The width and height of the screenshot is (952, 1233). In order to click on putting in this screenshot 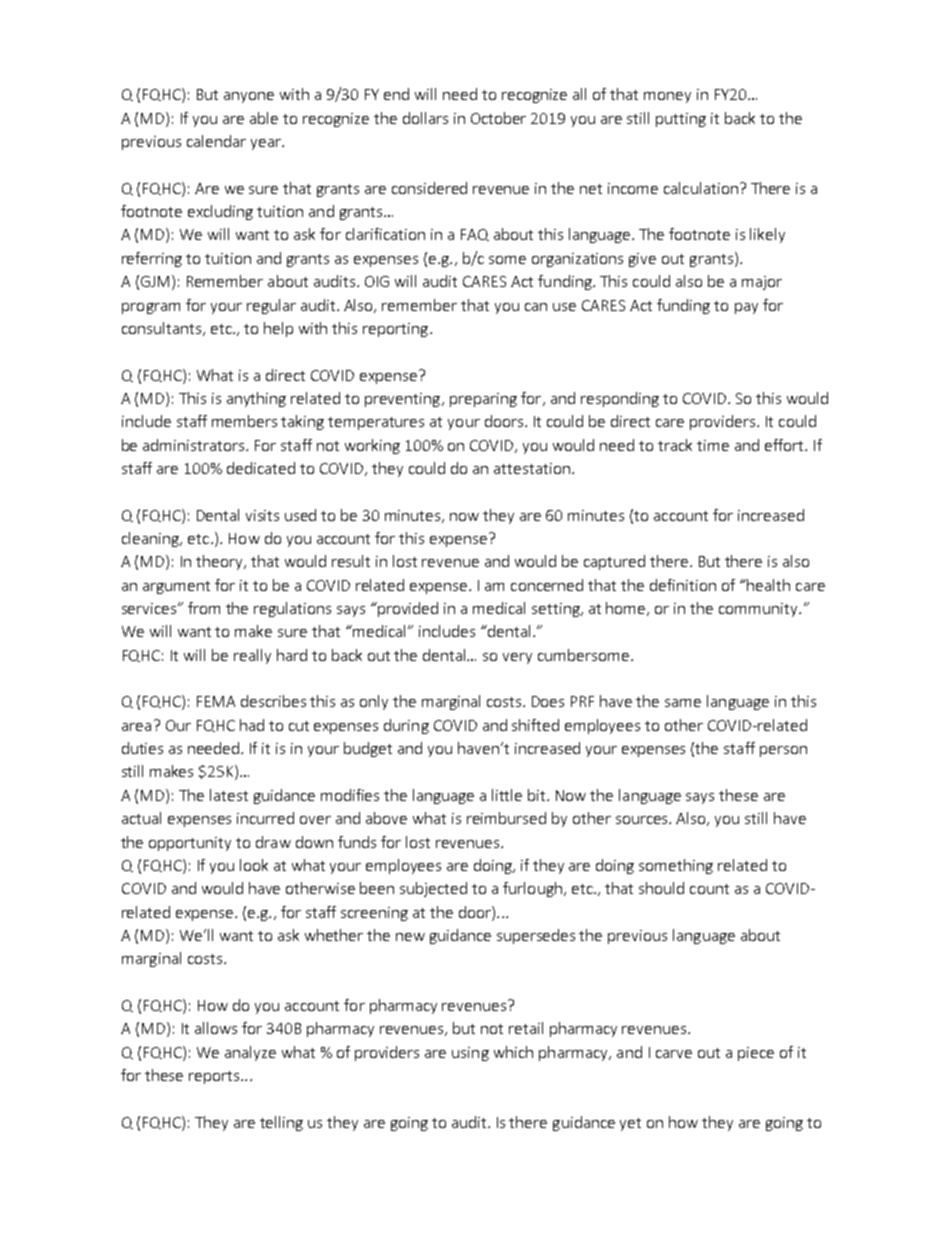, I will do `click(681, 120)`.
